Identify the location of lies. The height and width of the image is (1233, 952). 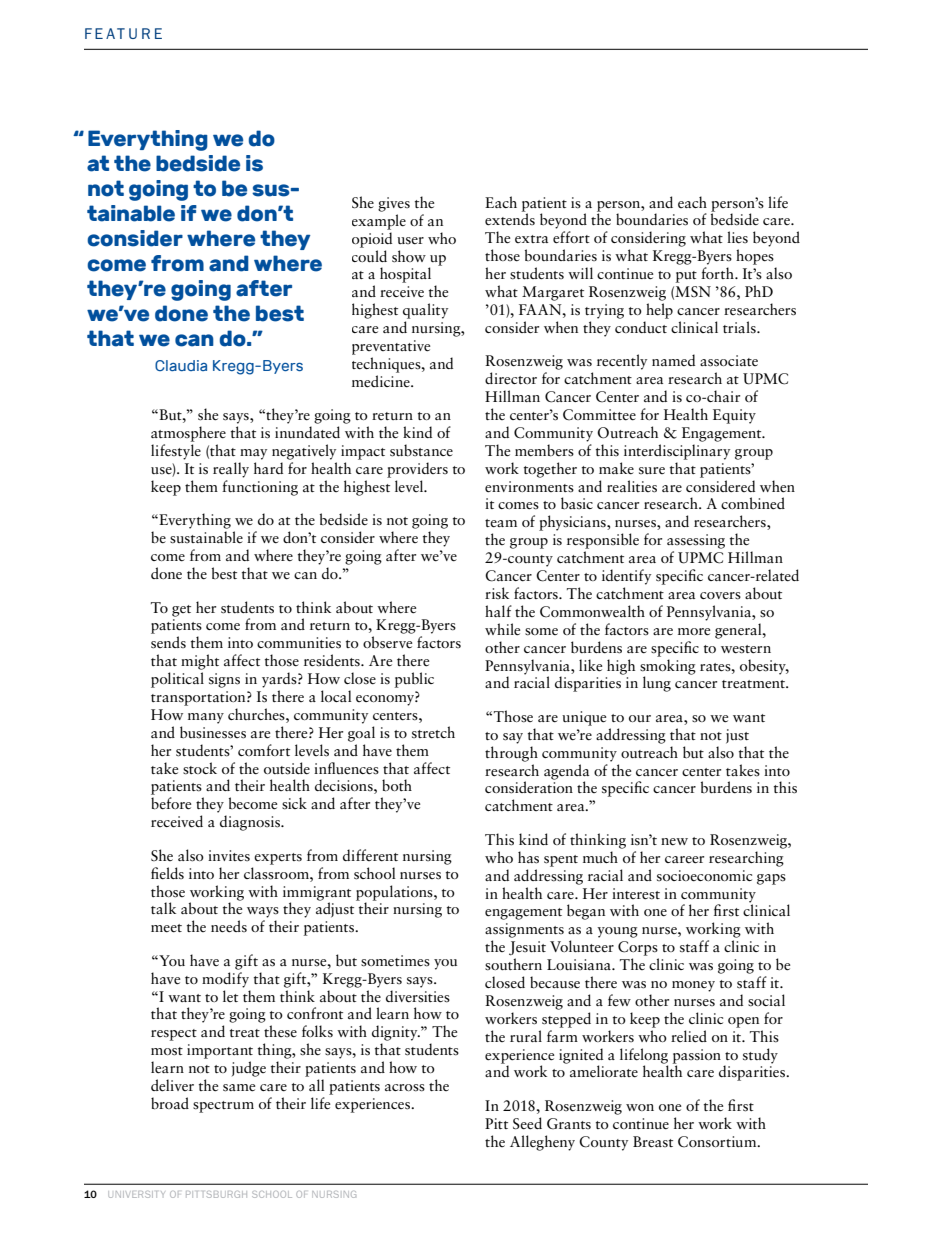
(737, 237).
